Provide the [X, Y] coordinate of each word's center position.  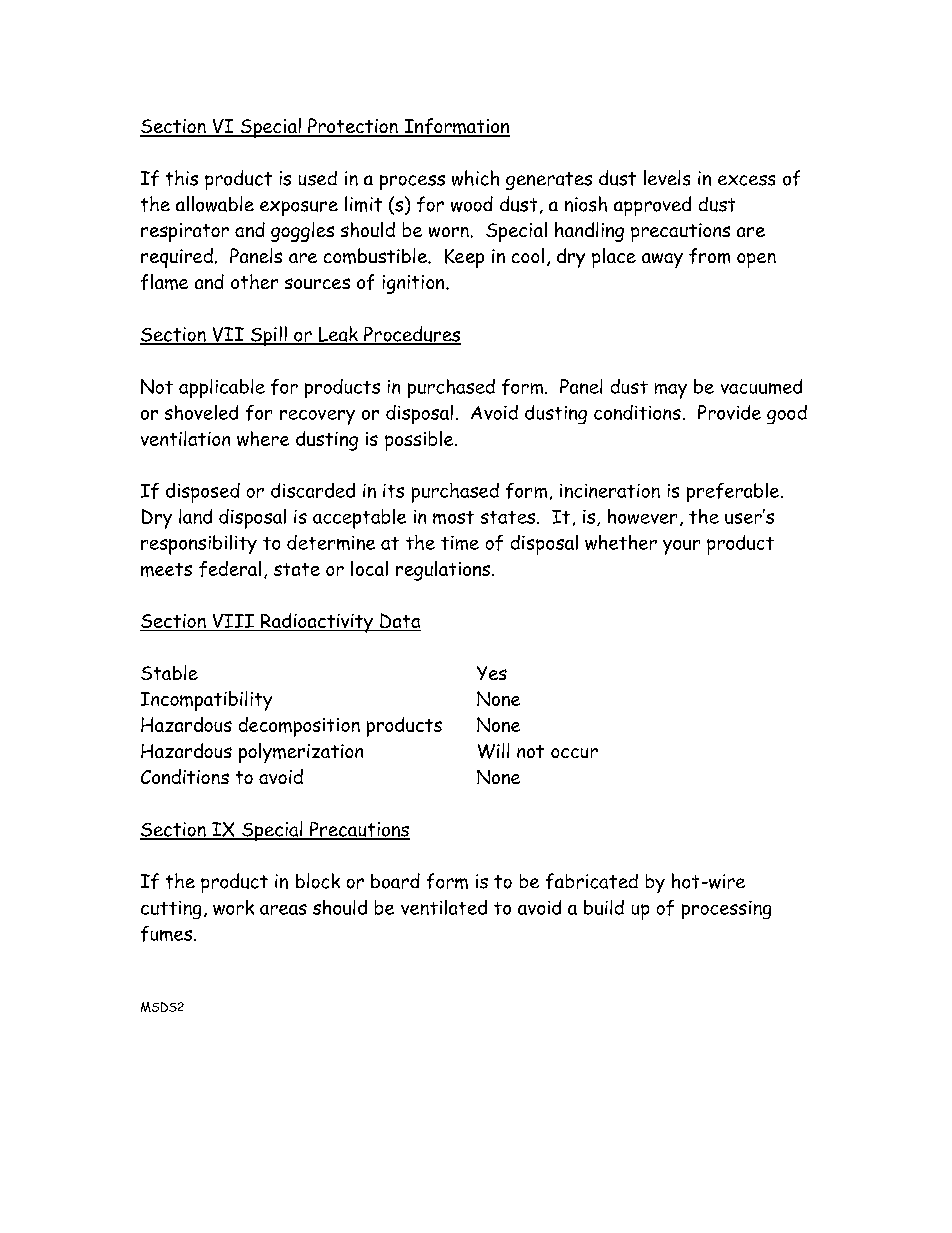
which [475, 178]
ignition [415, 284]
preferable [734, 492]
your [681, 547]
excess [746, 180]
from [709, 256]
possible [420, 441]
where [263, 438]
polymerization [301, 753]
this [182, 178]
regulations [444, 571]
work [233, 907]
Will [493, 751]
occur [574, 753]
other [254, 281]
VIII [233, 622]
